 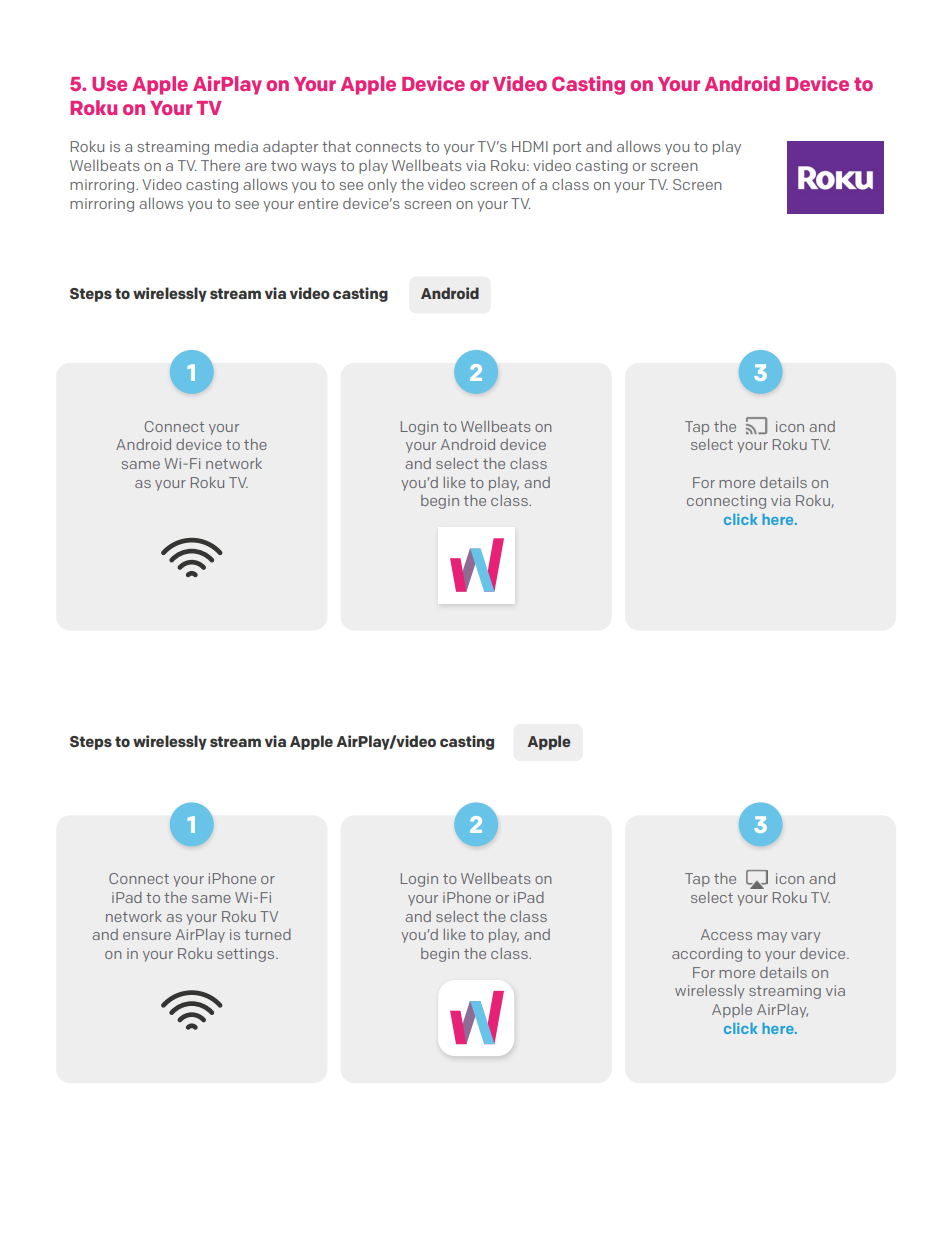 What do you see at coordinates (382, 186) in the screenshot?
I see `only` at bounding box center [382, 186].
